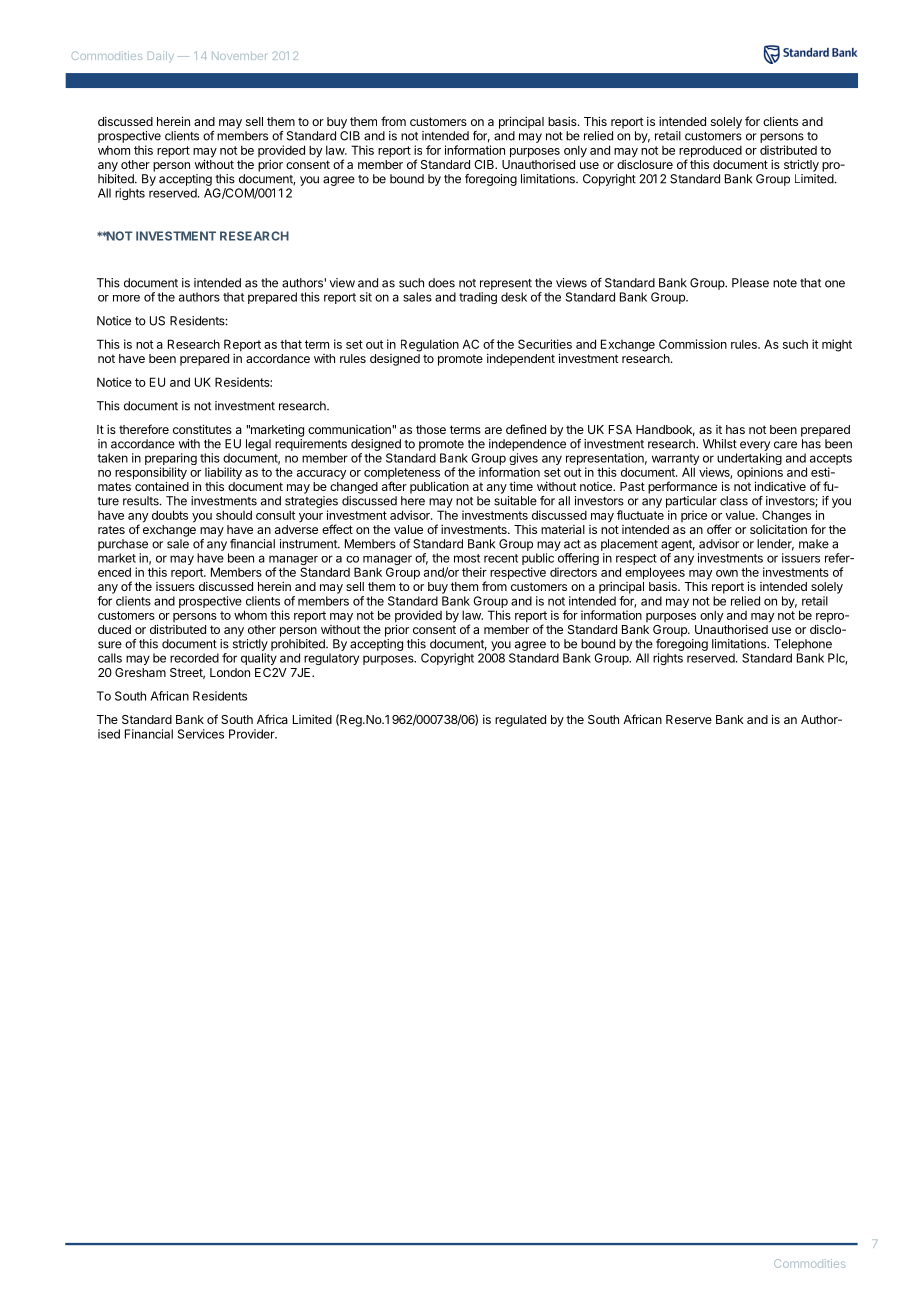  Describe the element at coordinates (170, 515) in the screenshot. I see `doubts` at that location.
